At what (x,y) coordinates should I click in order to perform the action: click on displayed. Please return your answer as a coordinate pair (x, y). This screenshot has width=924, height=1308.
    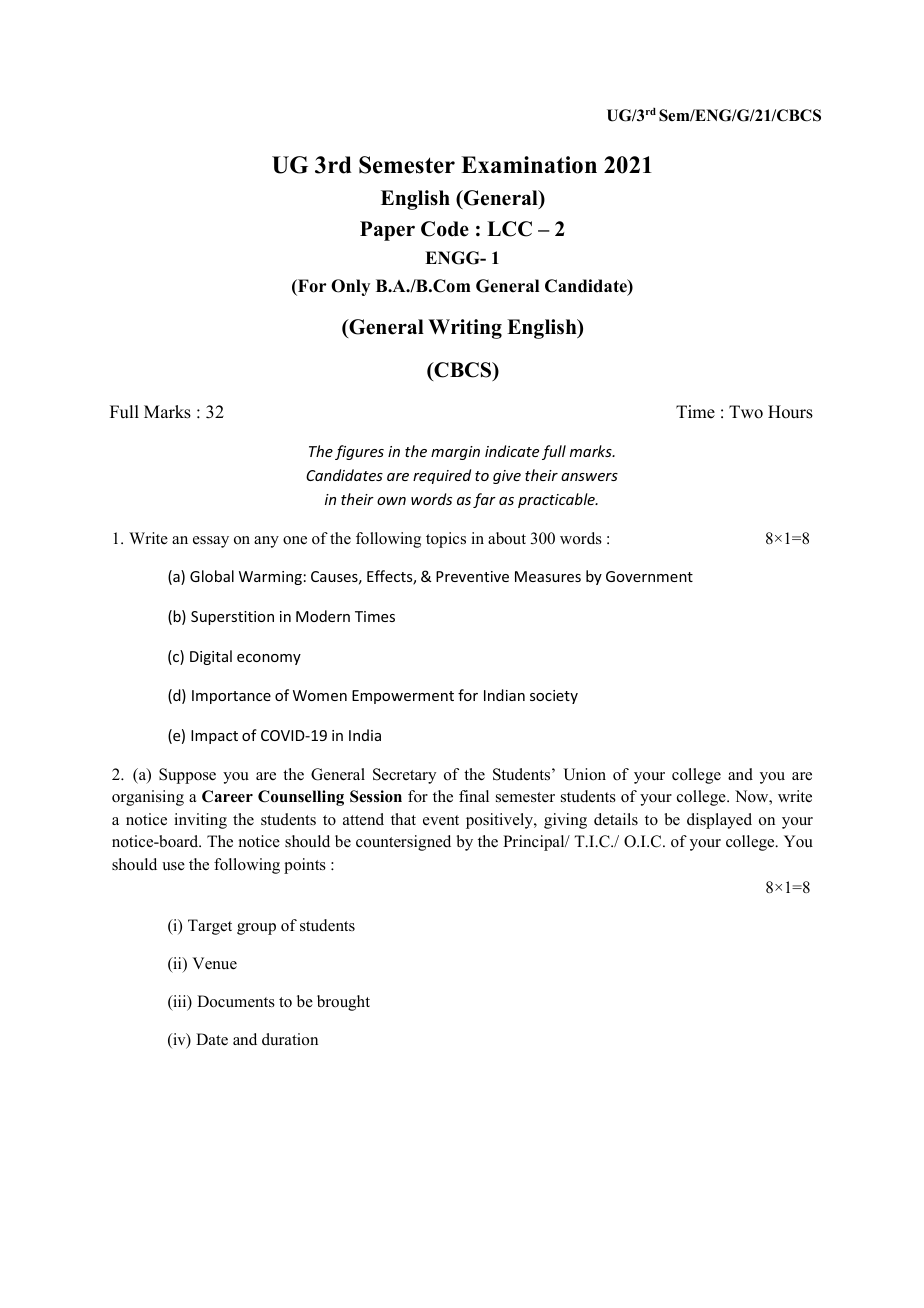
    Looking at the image, I should click on (719, 821).
